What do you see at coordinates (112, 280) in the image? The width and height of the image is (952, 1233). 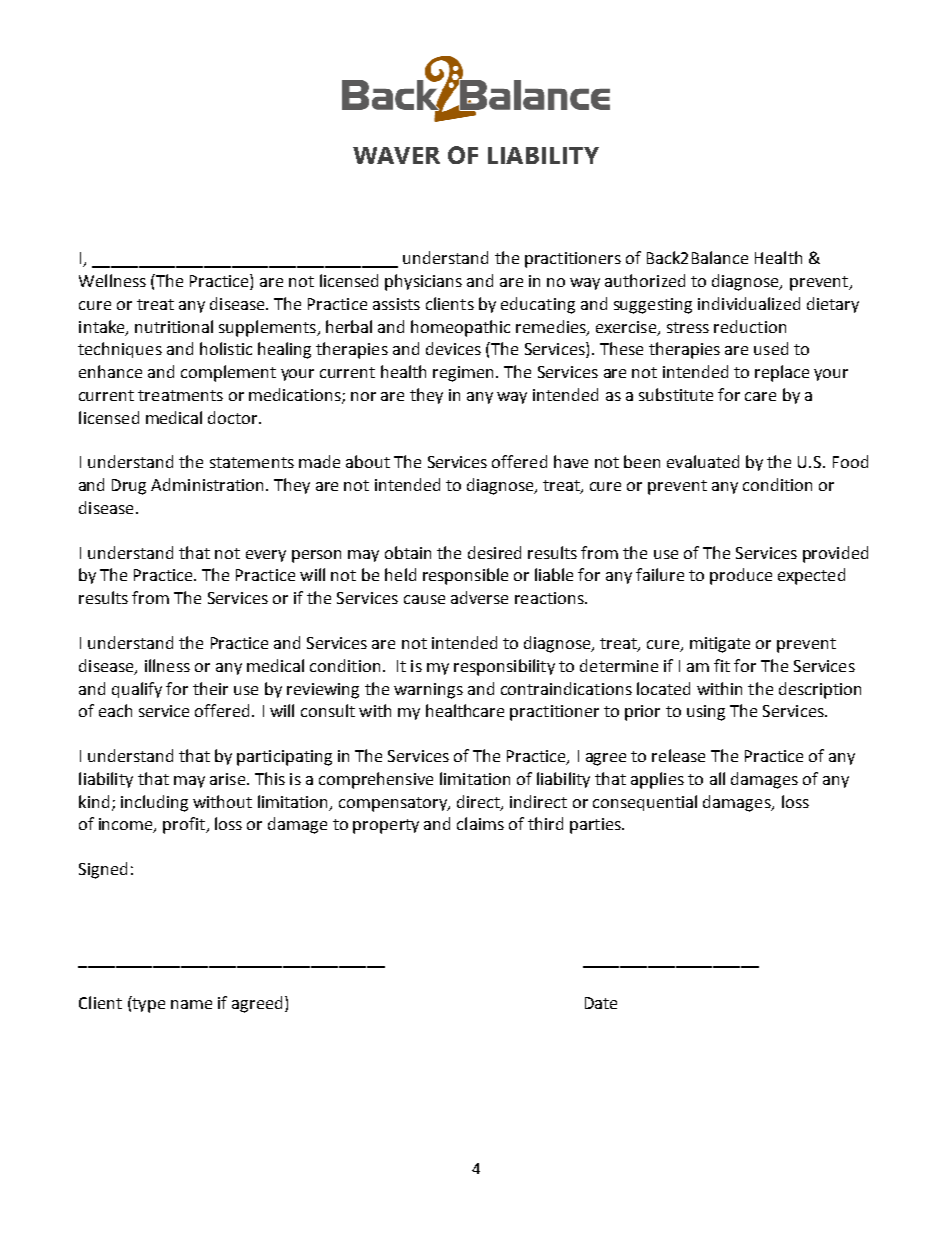 I see `Wellness` at bounding box center [112, 280].
